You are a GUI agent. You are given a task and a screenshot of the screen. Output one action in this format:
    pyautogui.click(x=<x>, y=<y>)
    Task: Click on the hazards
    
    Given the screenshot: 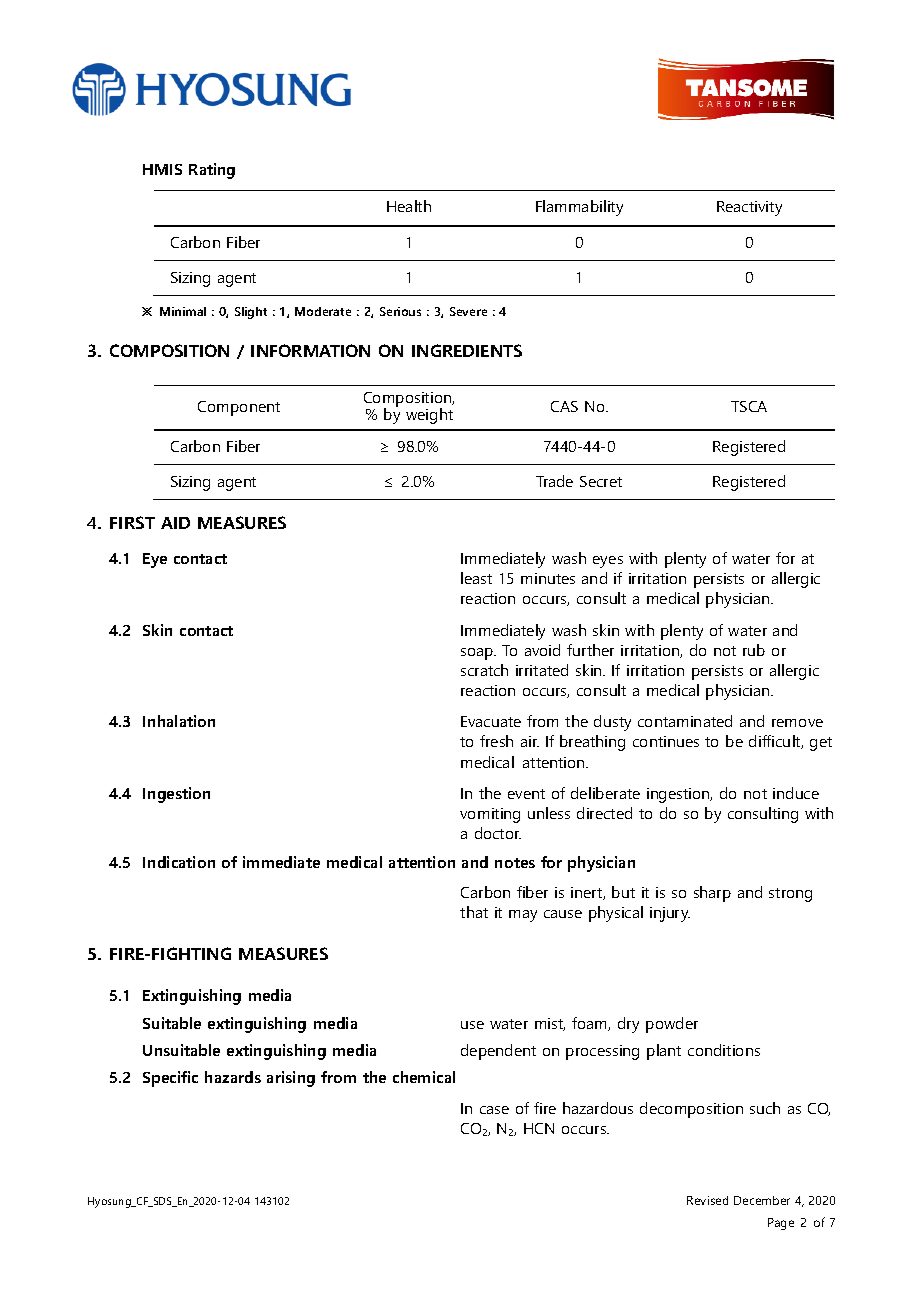 What is the action you would take?
    pyautogui.click(x=233, y=1077)
